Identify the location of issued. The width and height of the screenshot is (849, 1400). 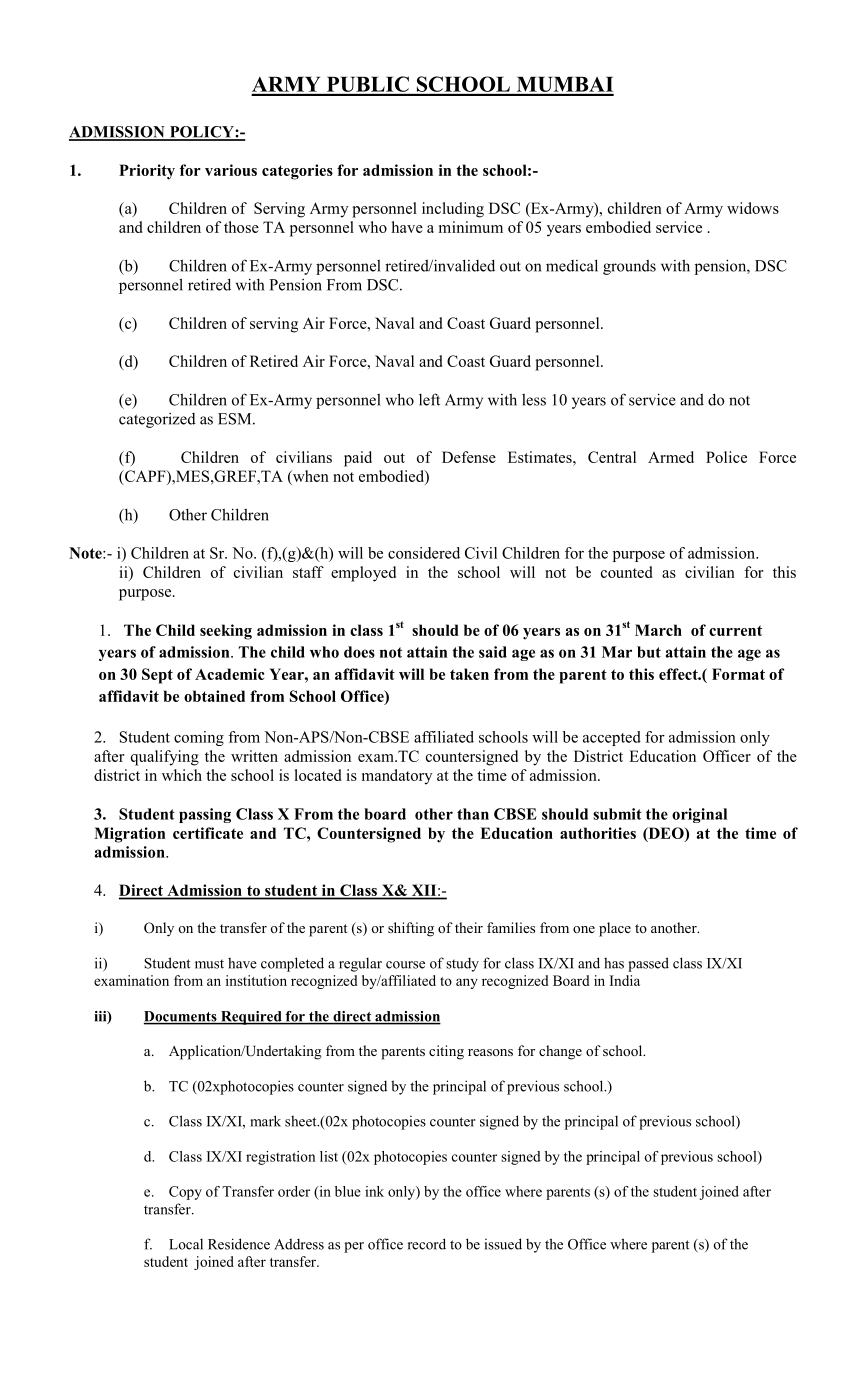
(503, 1244).
